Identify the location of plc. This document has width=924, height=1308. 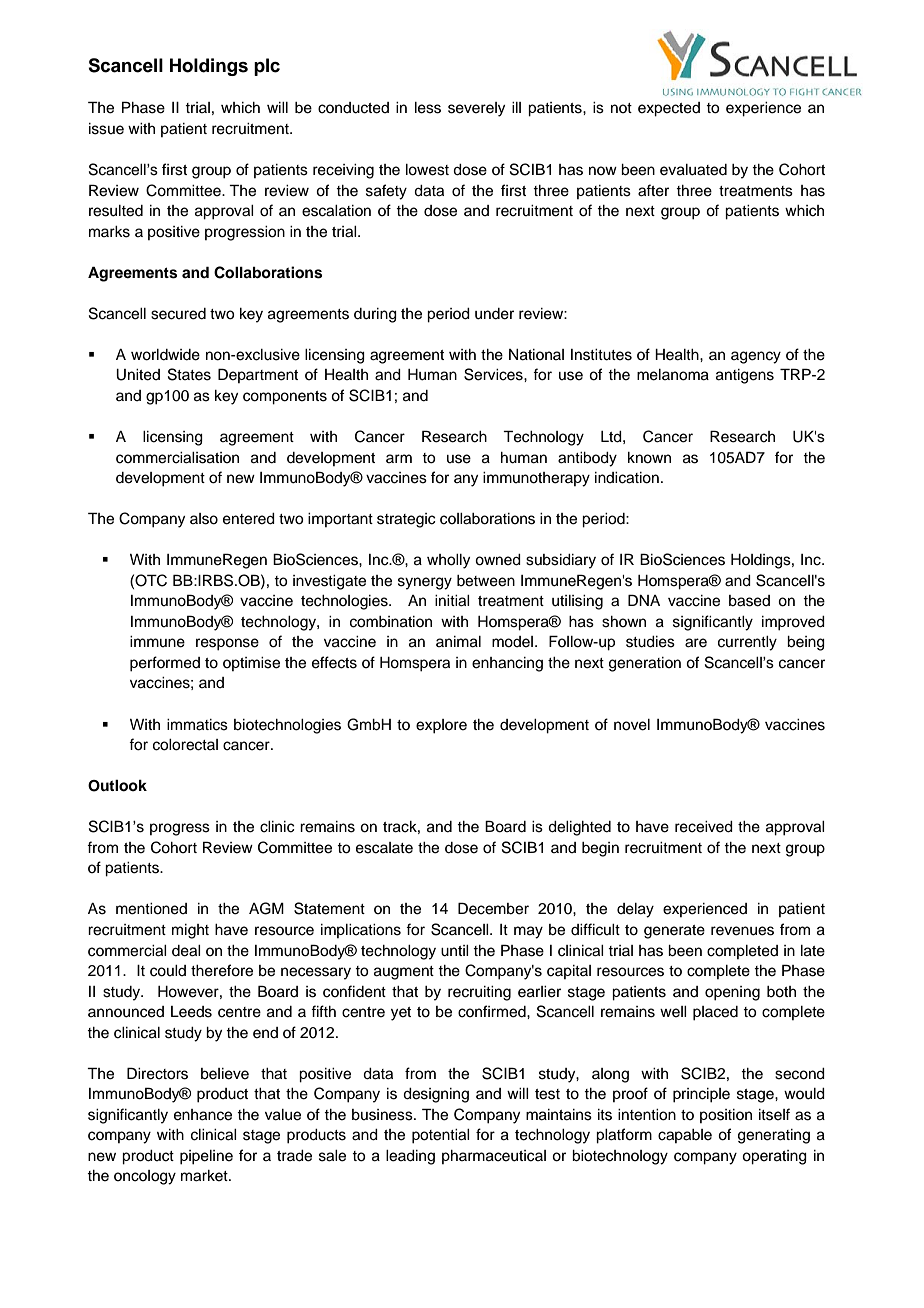
(267, 67).
